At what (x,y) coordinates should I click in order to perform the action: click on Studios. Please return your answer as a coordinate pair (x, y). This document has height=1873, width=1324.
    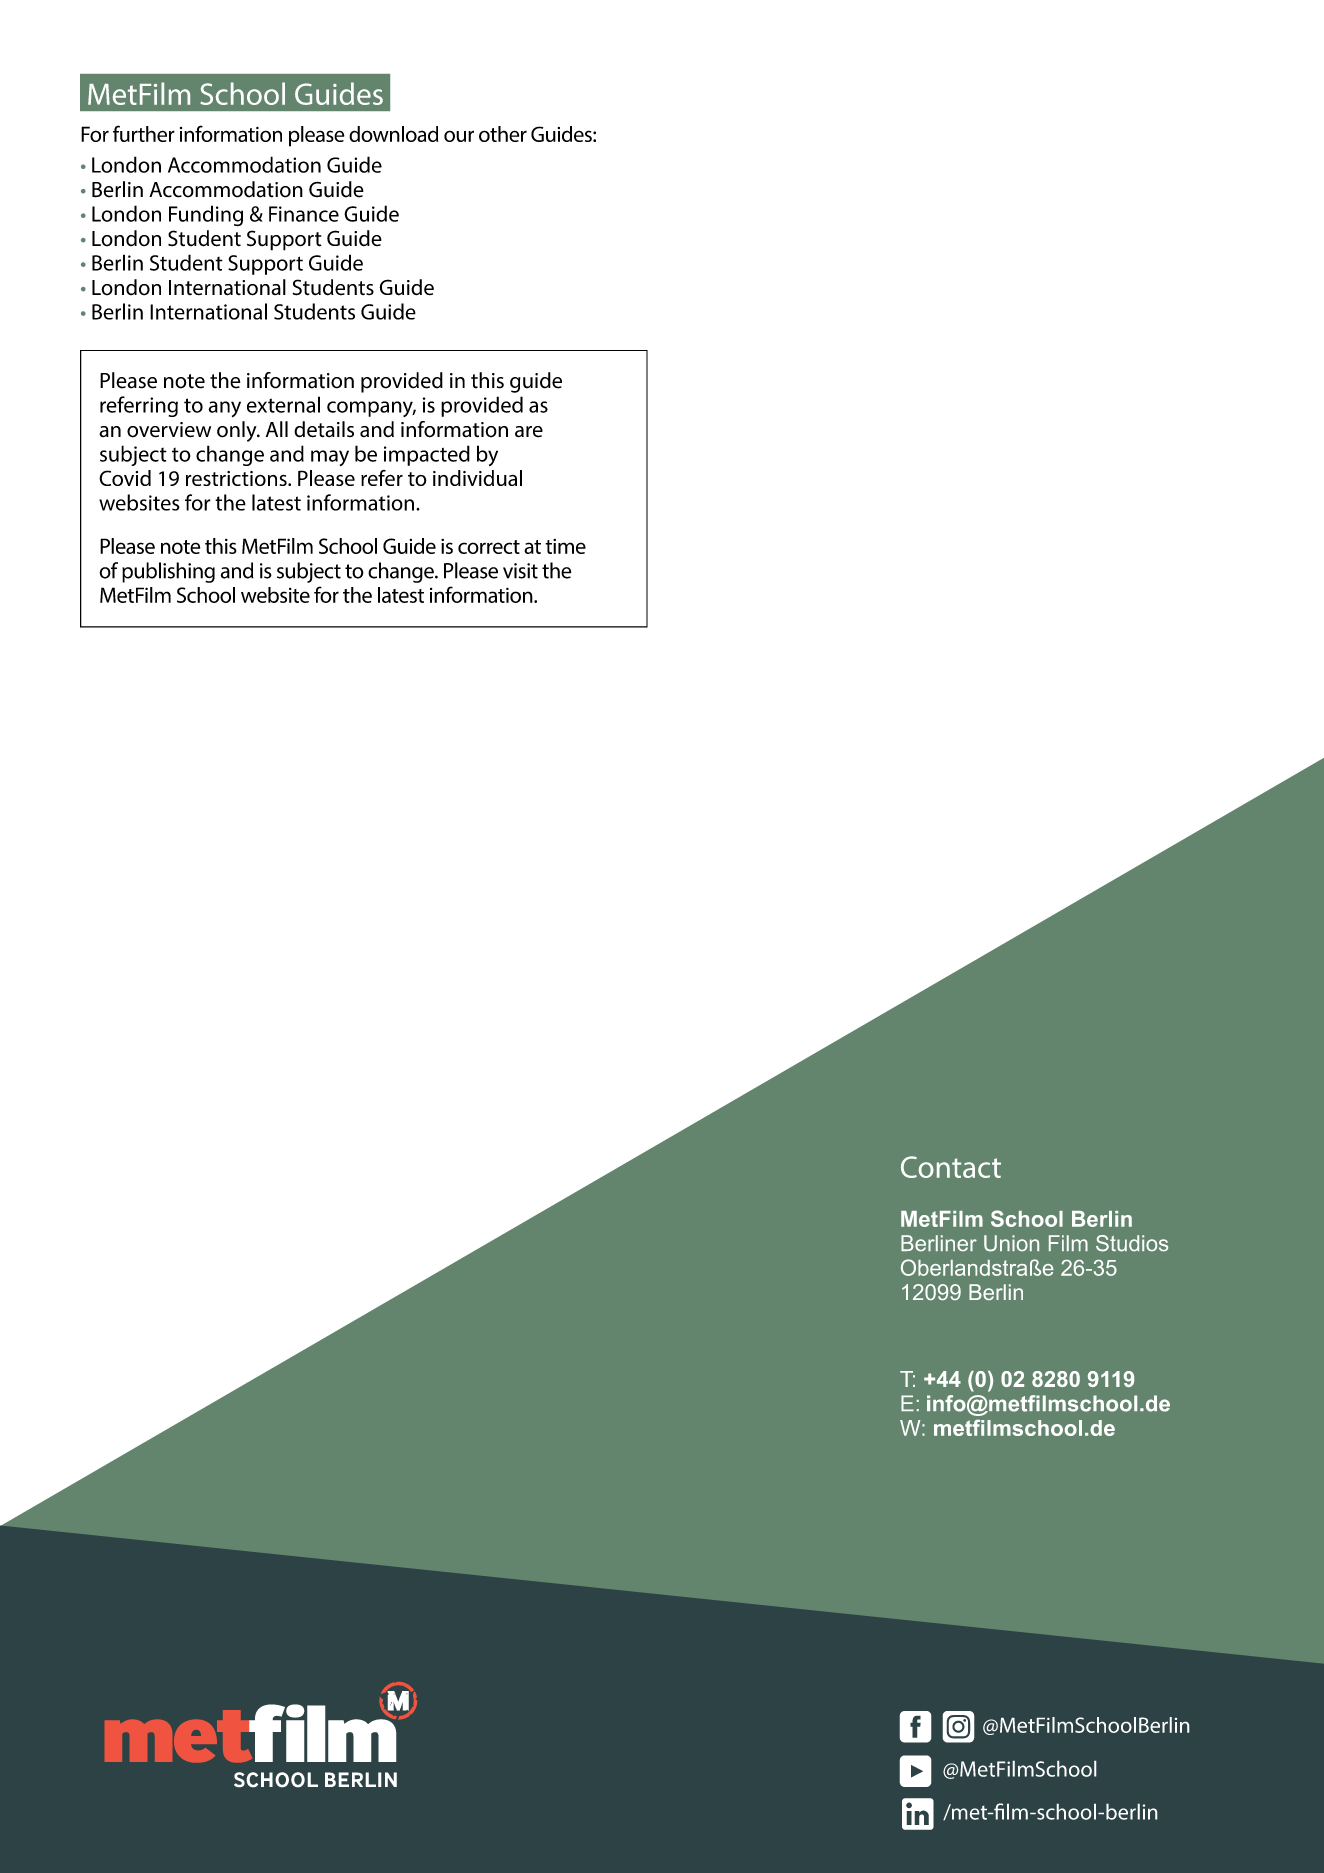
    Looking at the image, I should click on (1132, 1243).
